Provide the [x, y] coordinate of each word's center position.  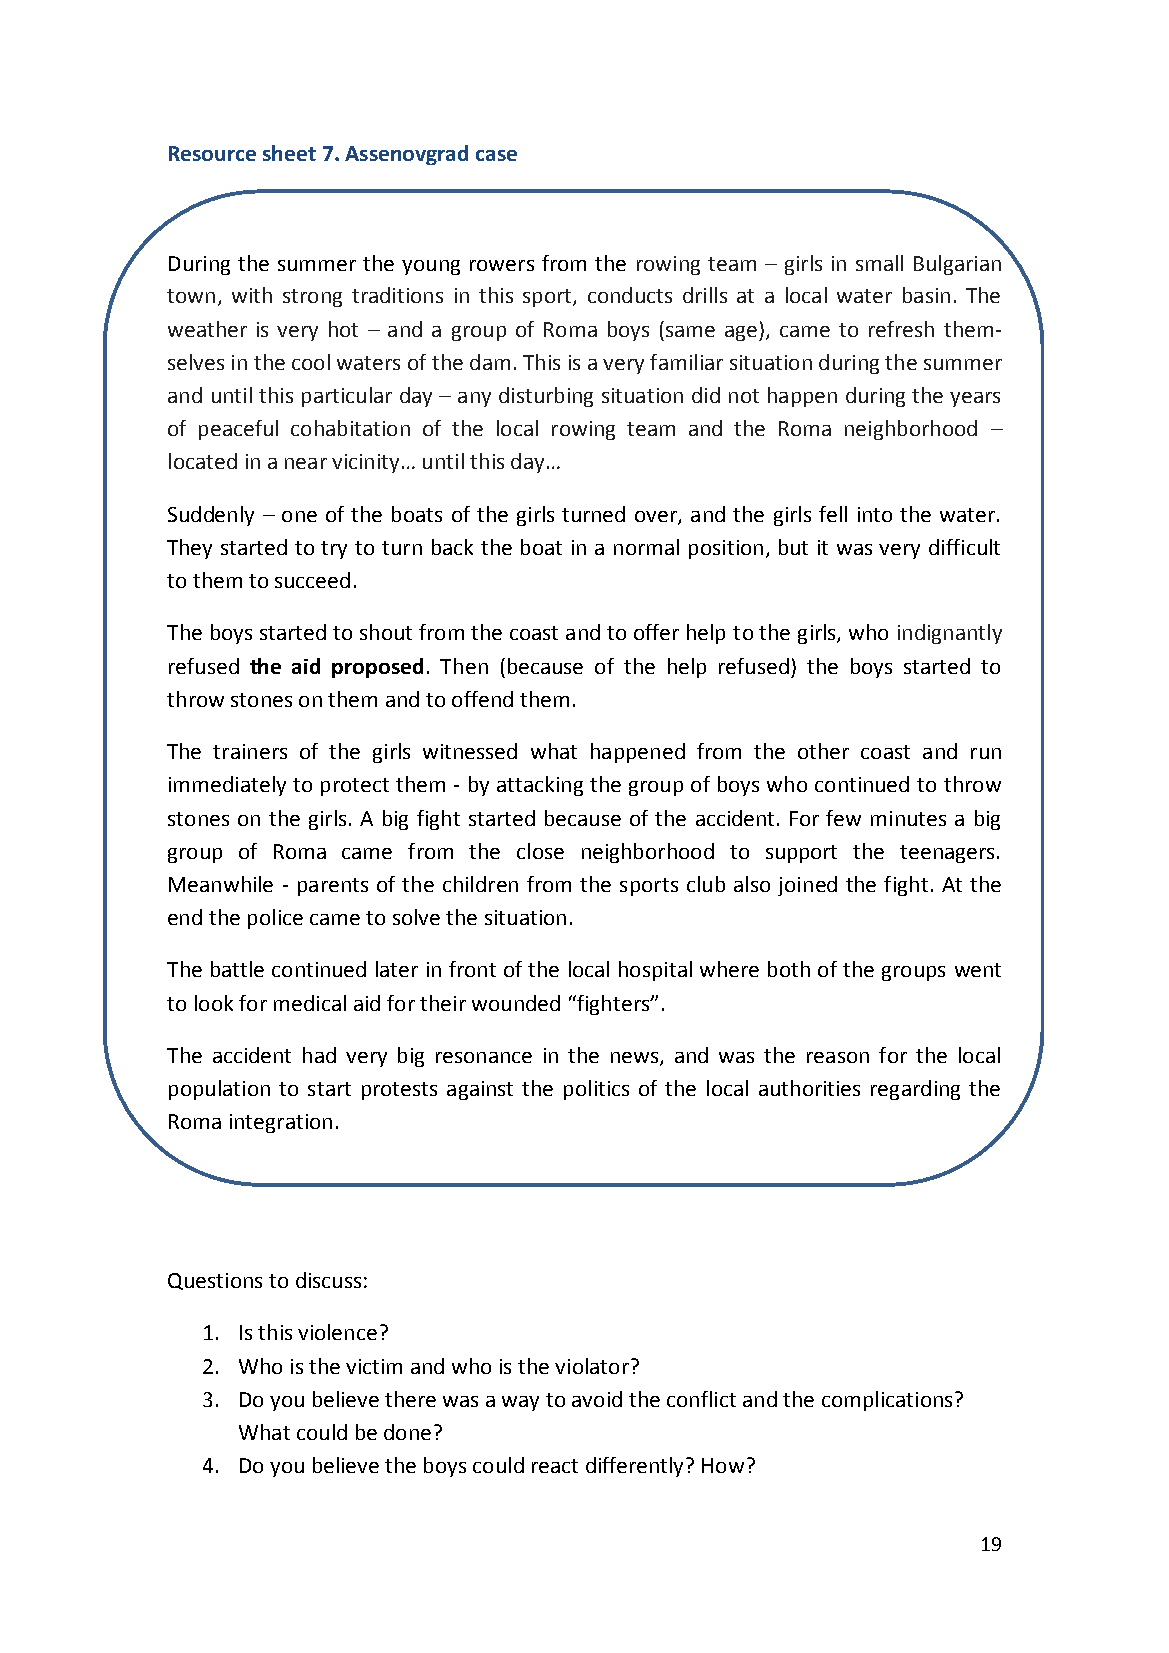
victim [374, 1366]
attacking [540, 786]
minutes [908, 818]
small [879, 263]
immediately [227, 786]
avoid [597, 1399]
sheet [289, 153]
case [496, 155]
